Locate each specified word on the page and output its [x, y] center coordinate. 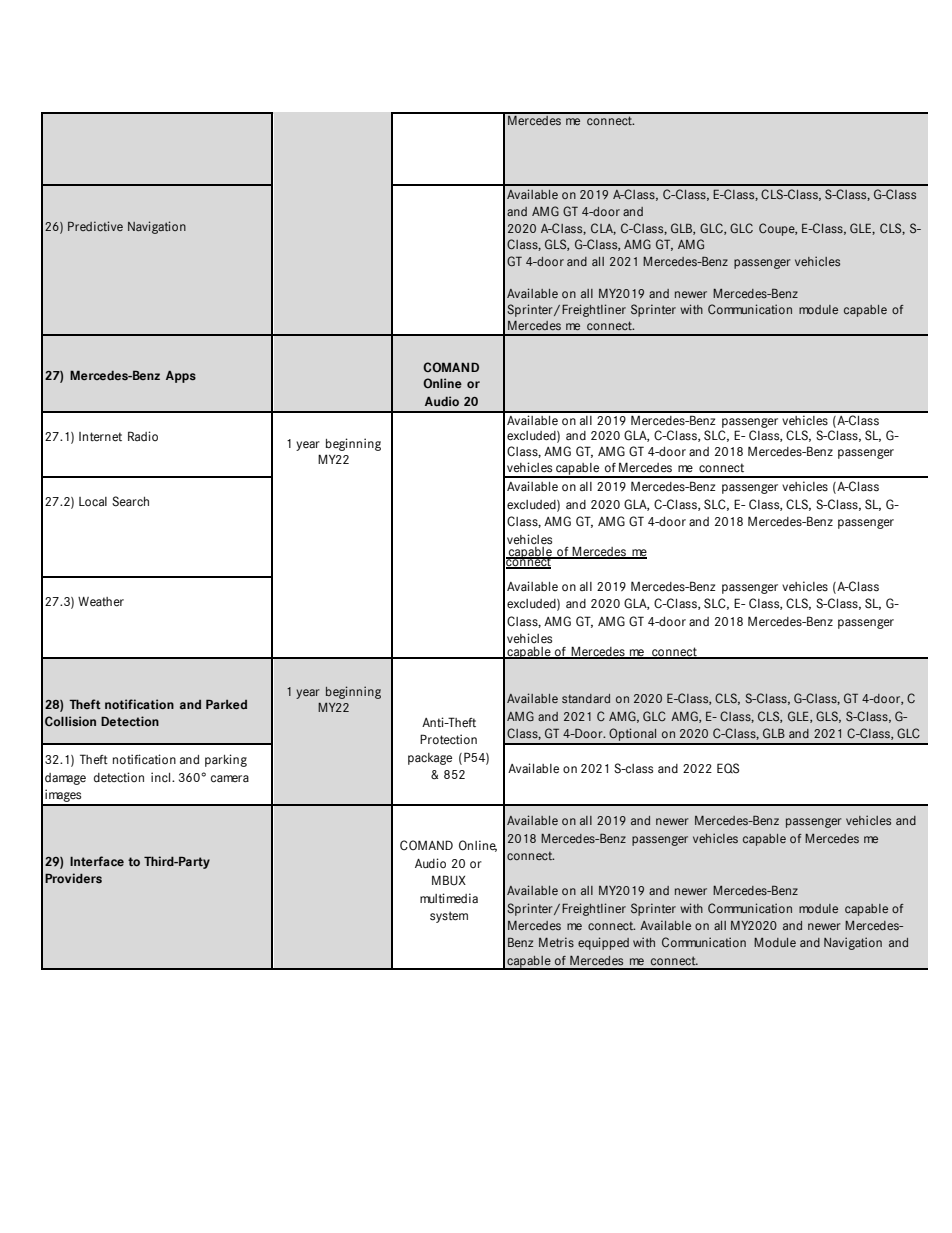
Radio [143, 436]
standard [586, 698]
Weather [101, 602]
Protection [448, 739]
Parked [226, 704]
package [430, 759]
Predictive [95, 226]
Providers [73, 878]
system [449, 917]
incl [162, 777]
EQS [728, 768]
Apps [181, 377]
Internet [100, 437]
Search [130, 501]
